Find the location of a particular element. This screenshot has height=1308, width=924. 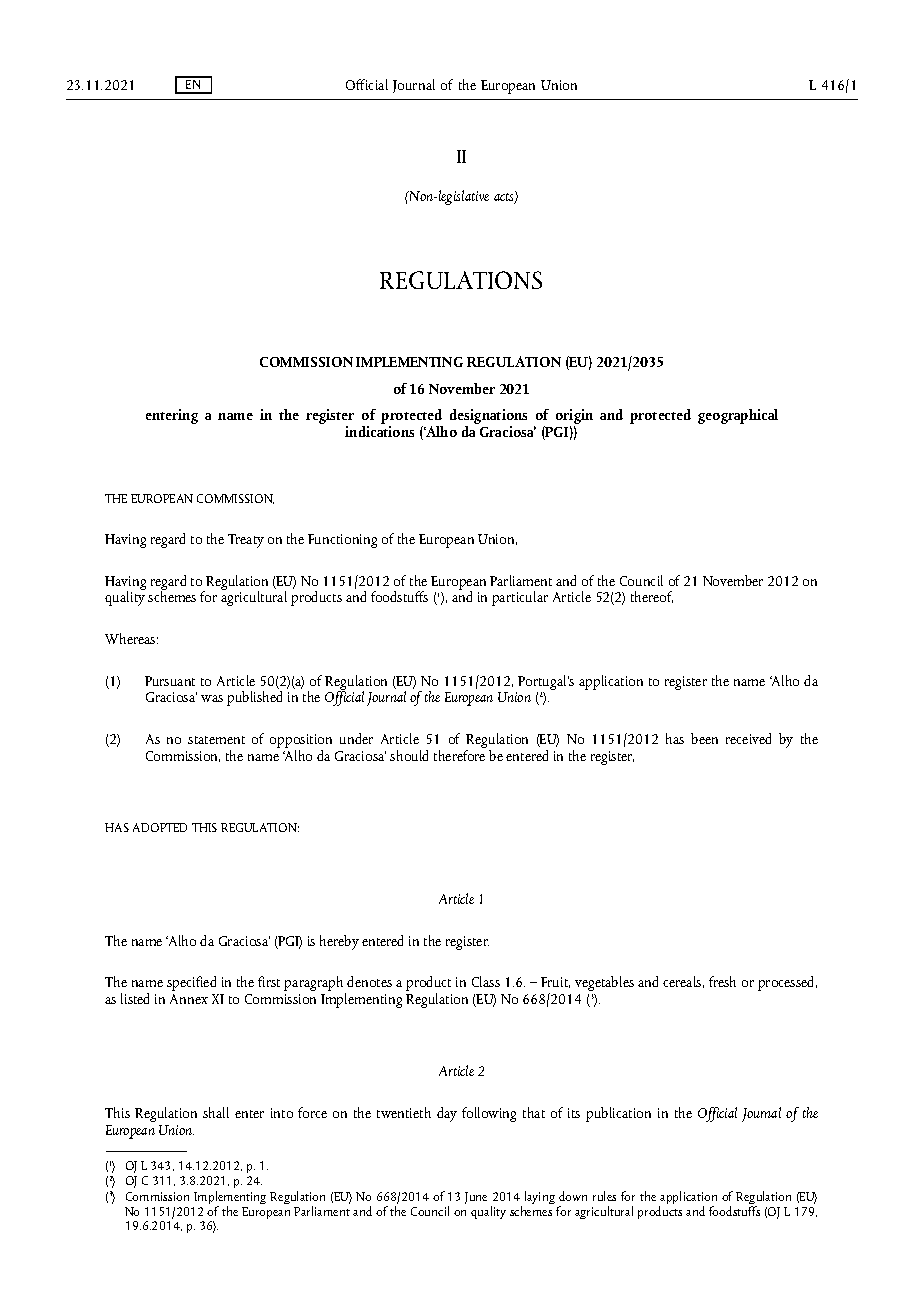

designations is located at coordinates (488, 418).
